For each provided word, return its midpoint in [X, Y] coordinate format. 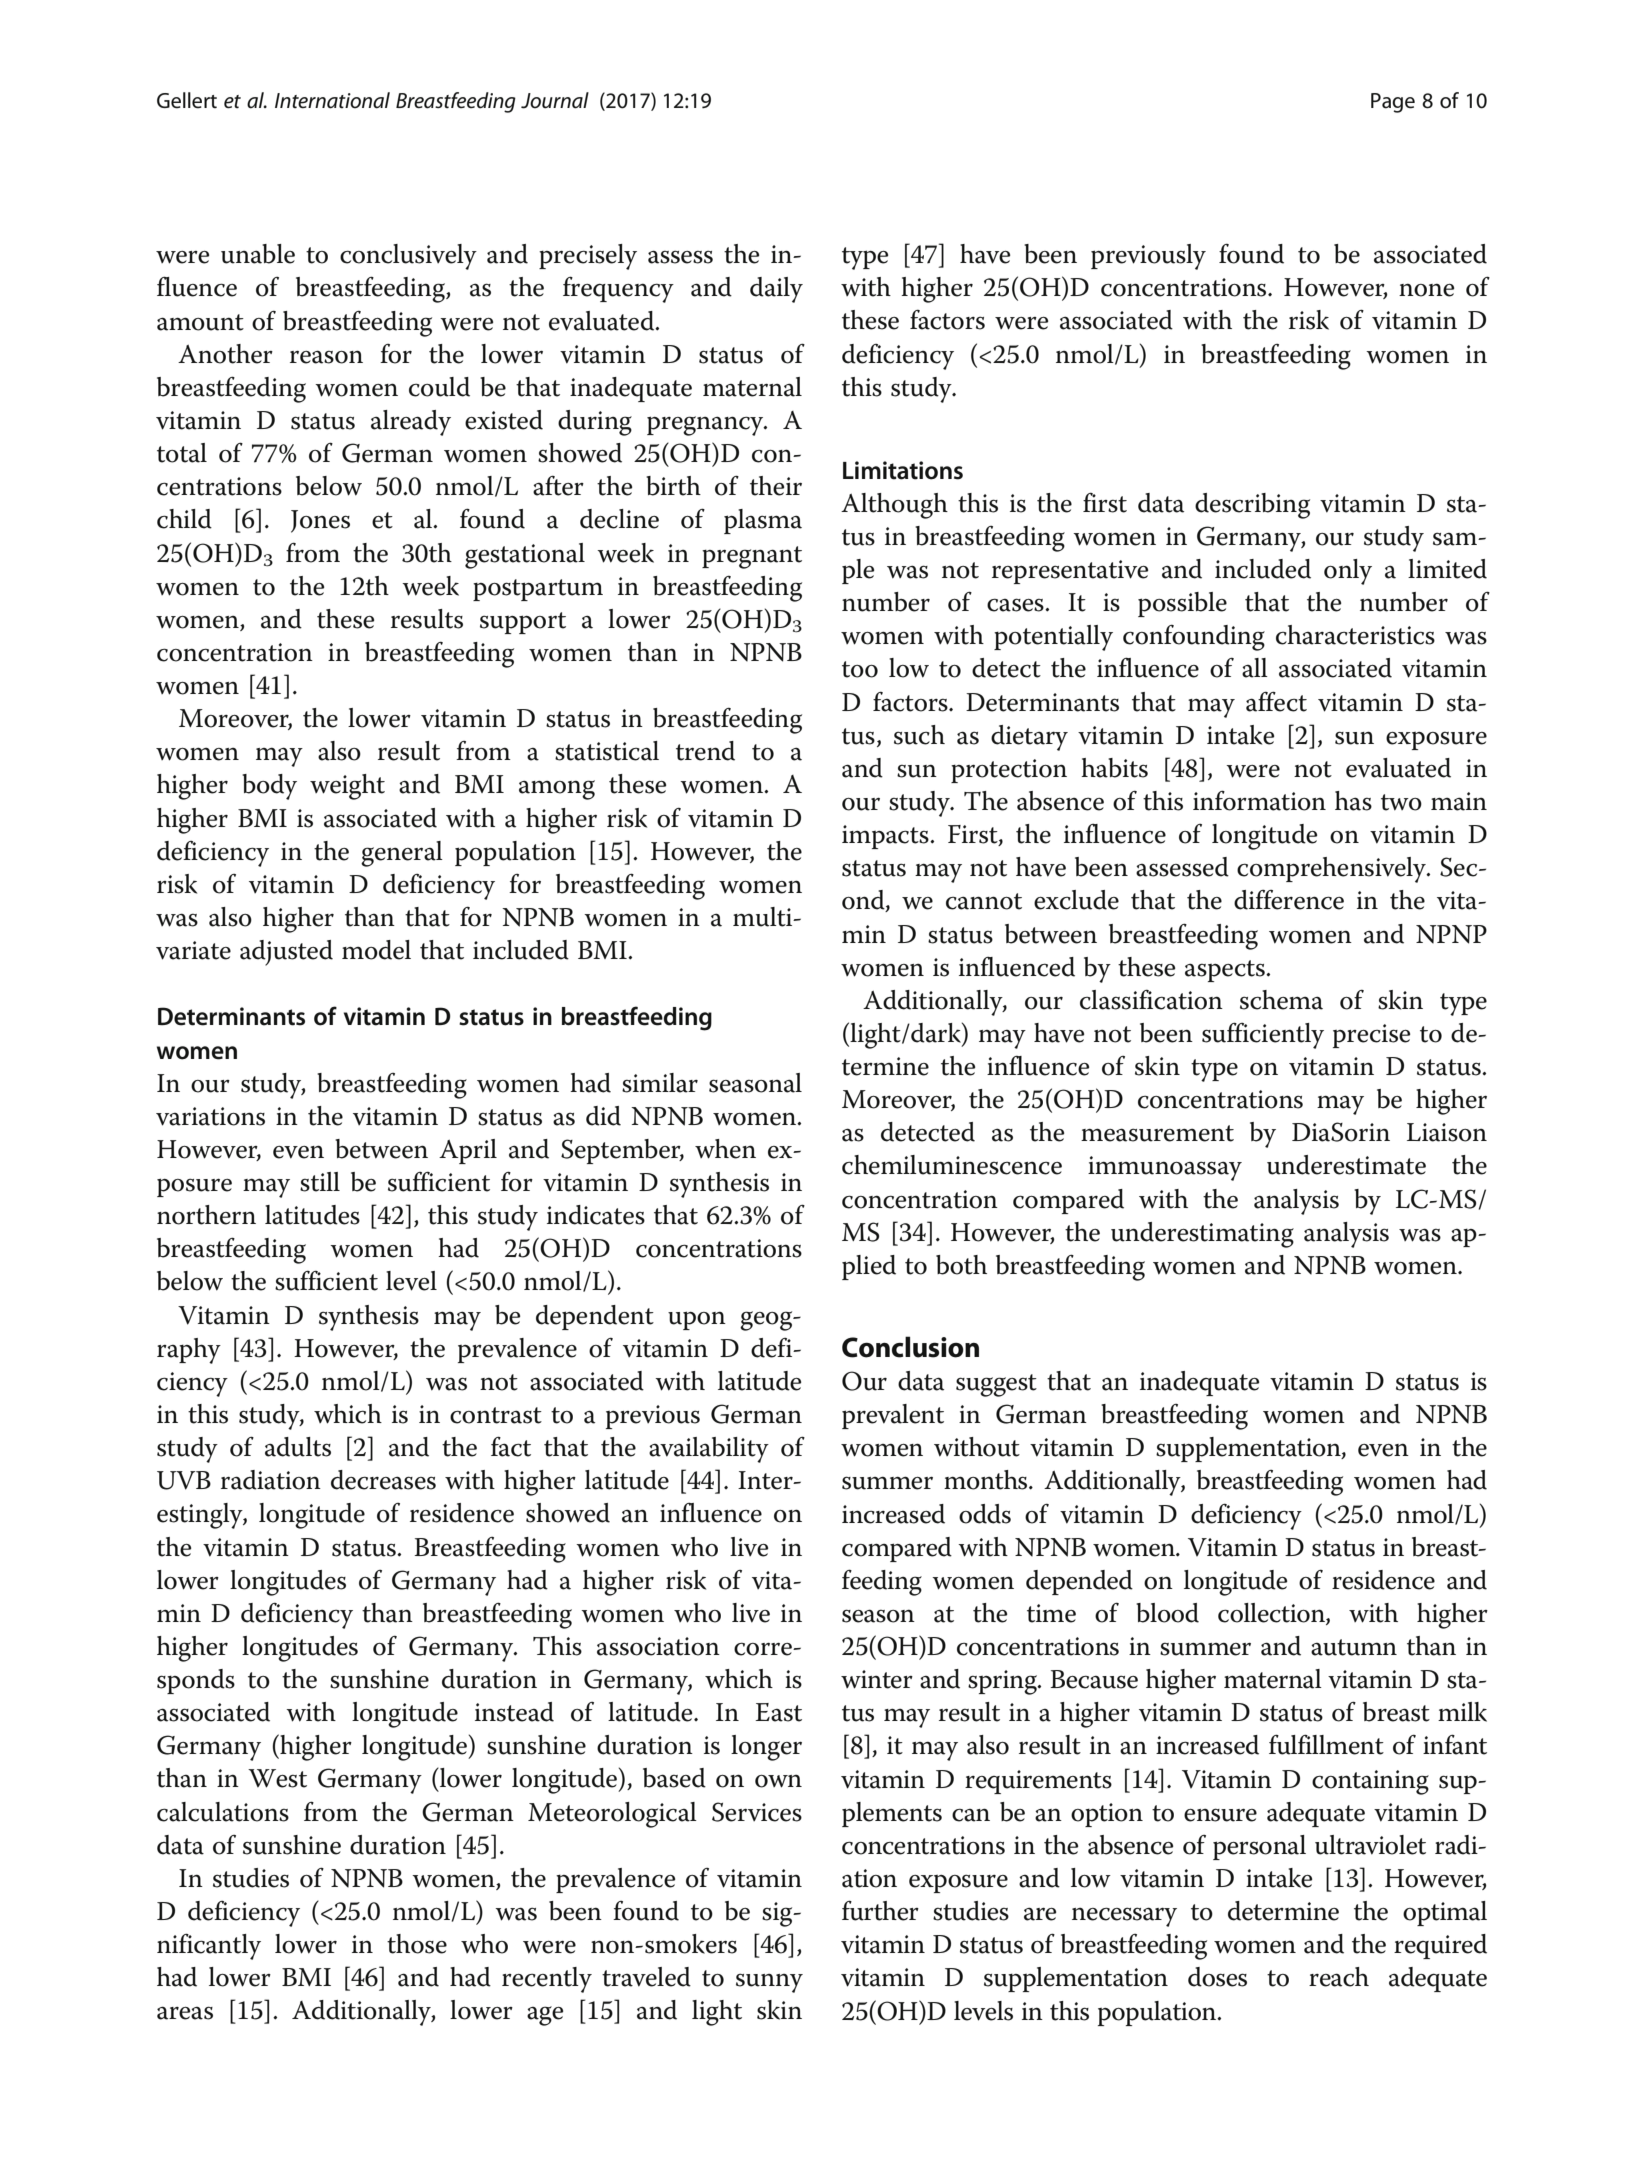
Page [1393, 103]
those [417, 1944]
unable [258, 254]
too [860, 669]
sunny [769, 1983]
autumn [1354, 1647]
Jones [320, 521]
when [725, 1149]
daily [776, 290]
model [376, 950]
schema [1281, 1000]
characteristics [1355, 635]
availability [709, 1450]
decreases [383, 1480]
